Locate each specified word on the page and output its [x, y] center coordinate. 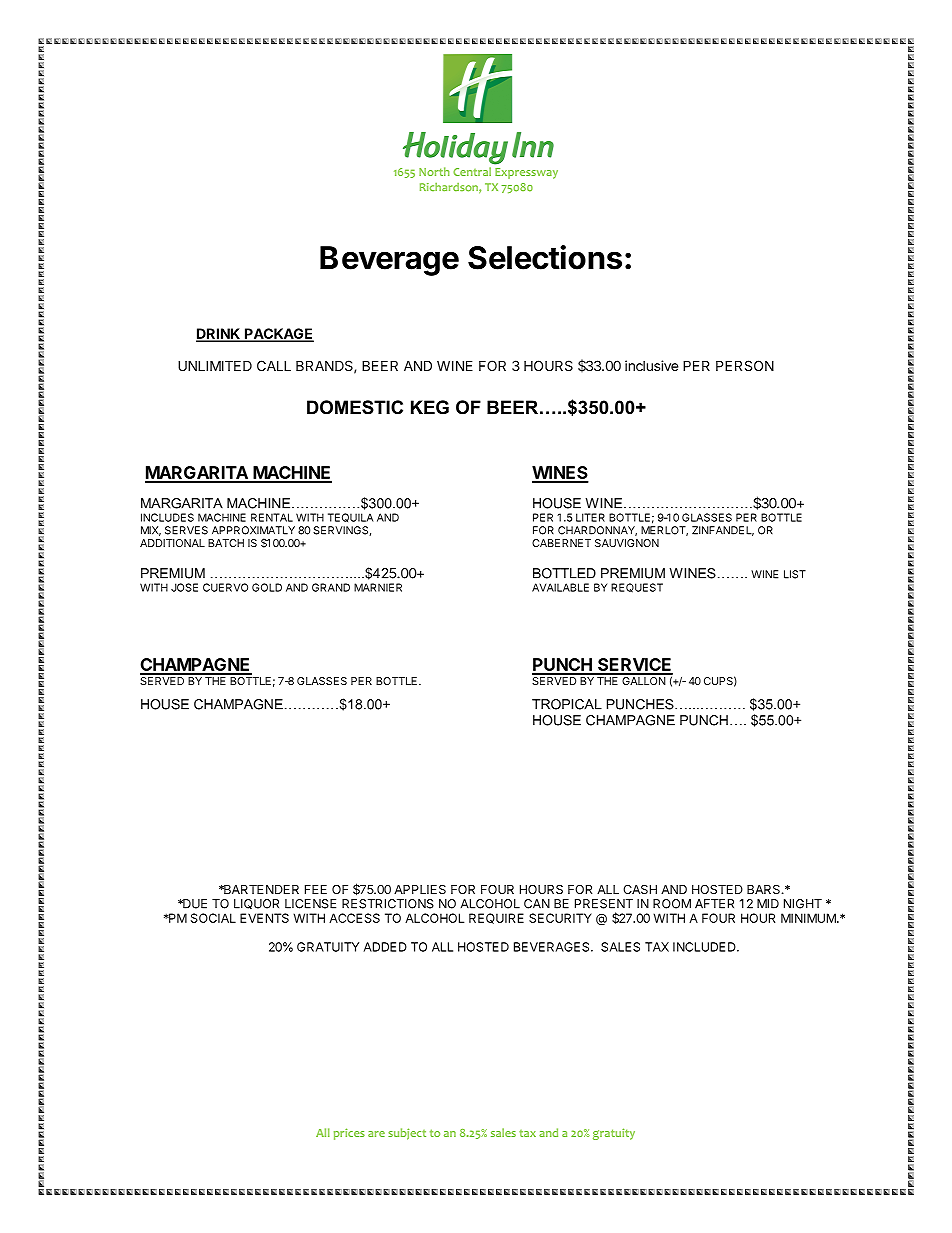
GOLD [267, 587]
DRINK [219, 334]
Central [472, 171]
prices [349, 1134]
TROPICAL [567, 704]
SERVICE [634, 666]
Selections [545, 257]
